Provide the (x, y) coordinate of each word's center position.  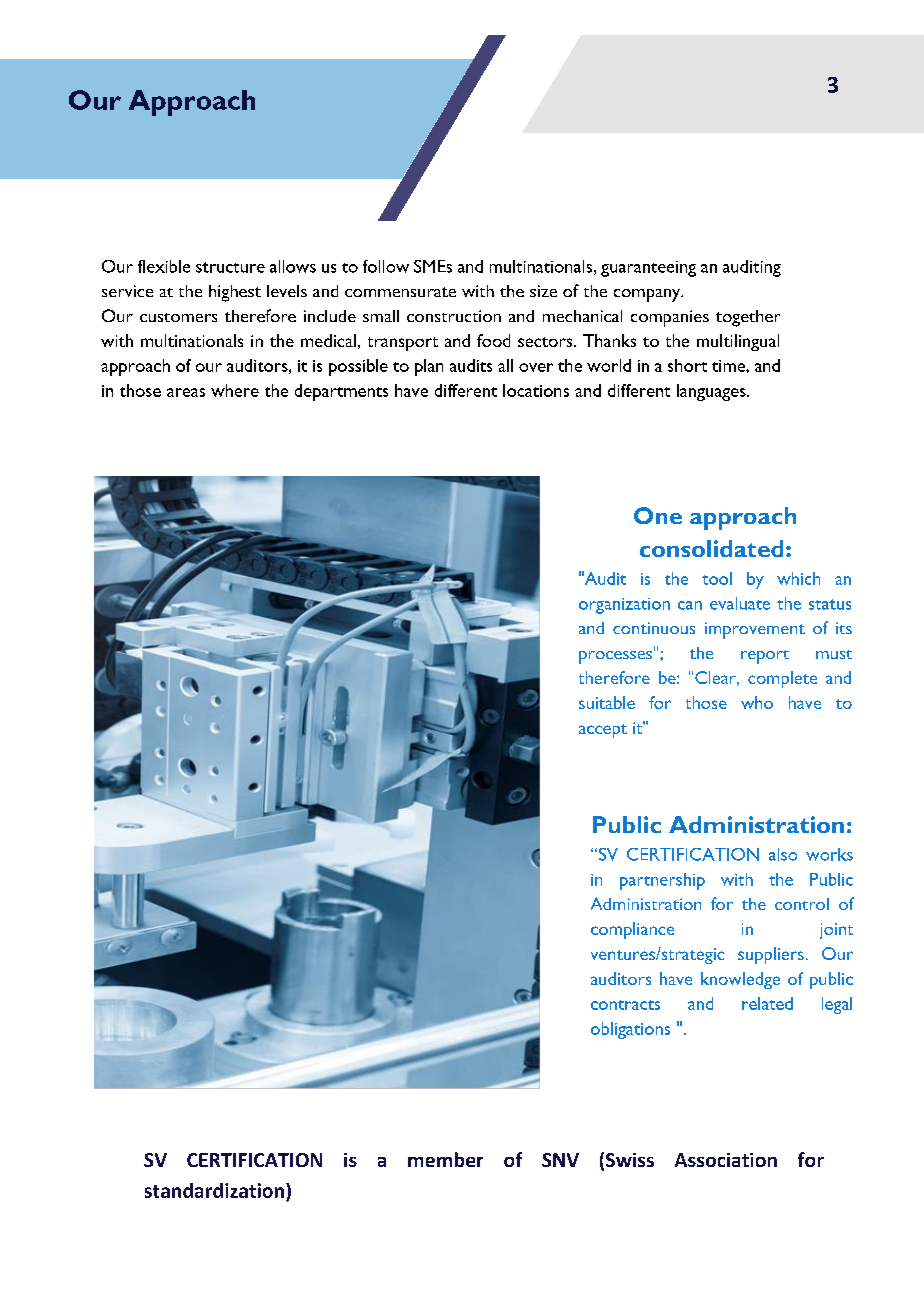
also (783, 854)
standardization (214, 1190)
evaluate (740, 603)
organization (624, 606)
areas (186, 392)
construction (454, 316)
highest (235, 293)
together (748, 318)
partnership (662, 881)
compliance (632, 930)
